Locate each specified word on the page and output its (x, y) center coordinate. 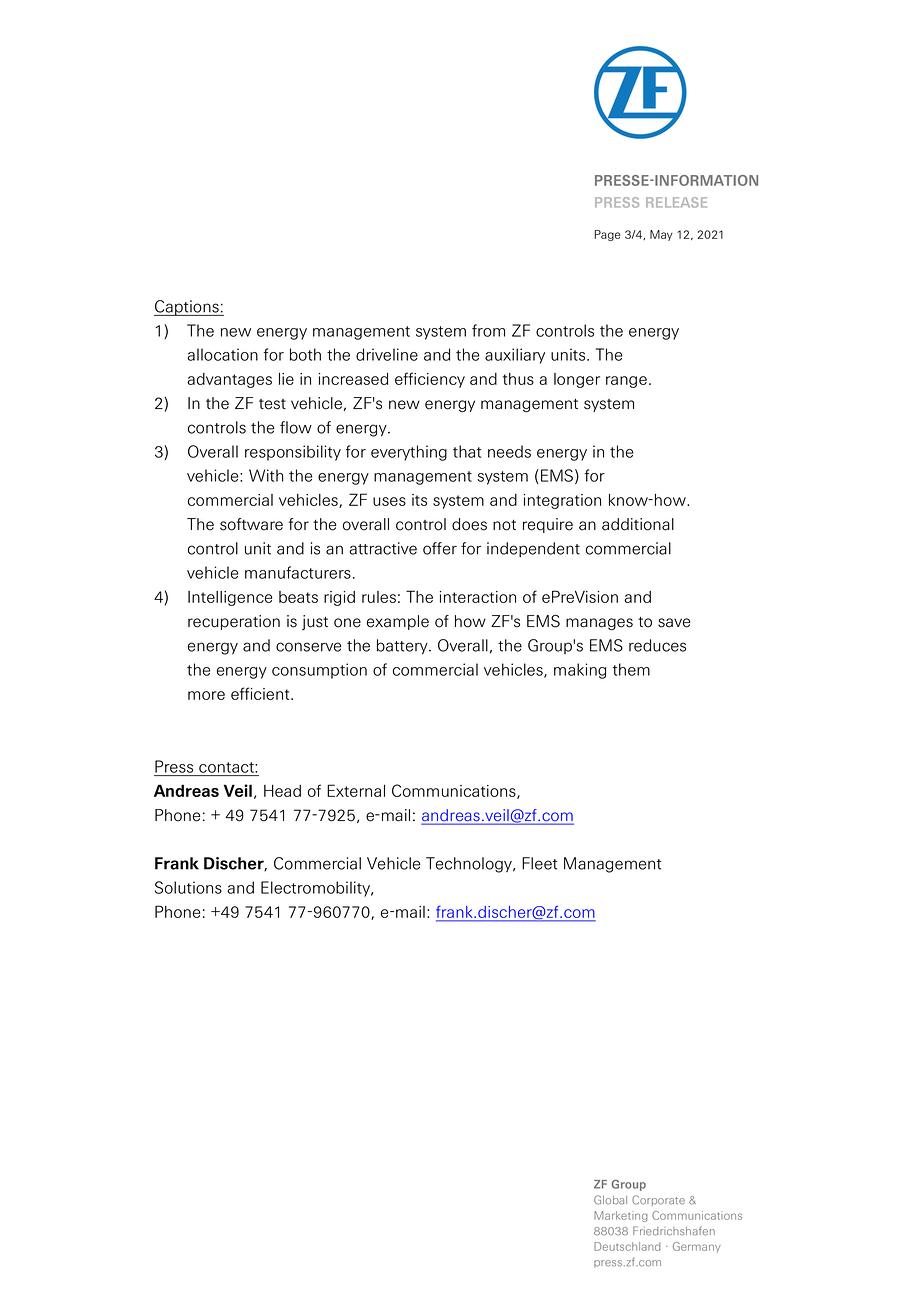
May (661, 235)
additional (638, 524)
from (488, 330)
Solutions (188, 887)
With (266, 475)
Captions (187, 308)
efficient (261, 693)
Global (610, 1200)
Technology (470, 865)
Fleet (540, 863)
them (631, 669)
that (467, 451)
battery (403, 647)
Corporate (658, 1200)
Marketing (620, 1216)
